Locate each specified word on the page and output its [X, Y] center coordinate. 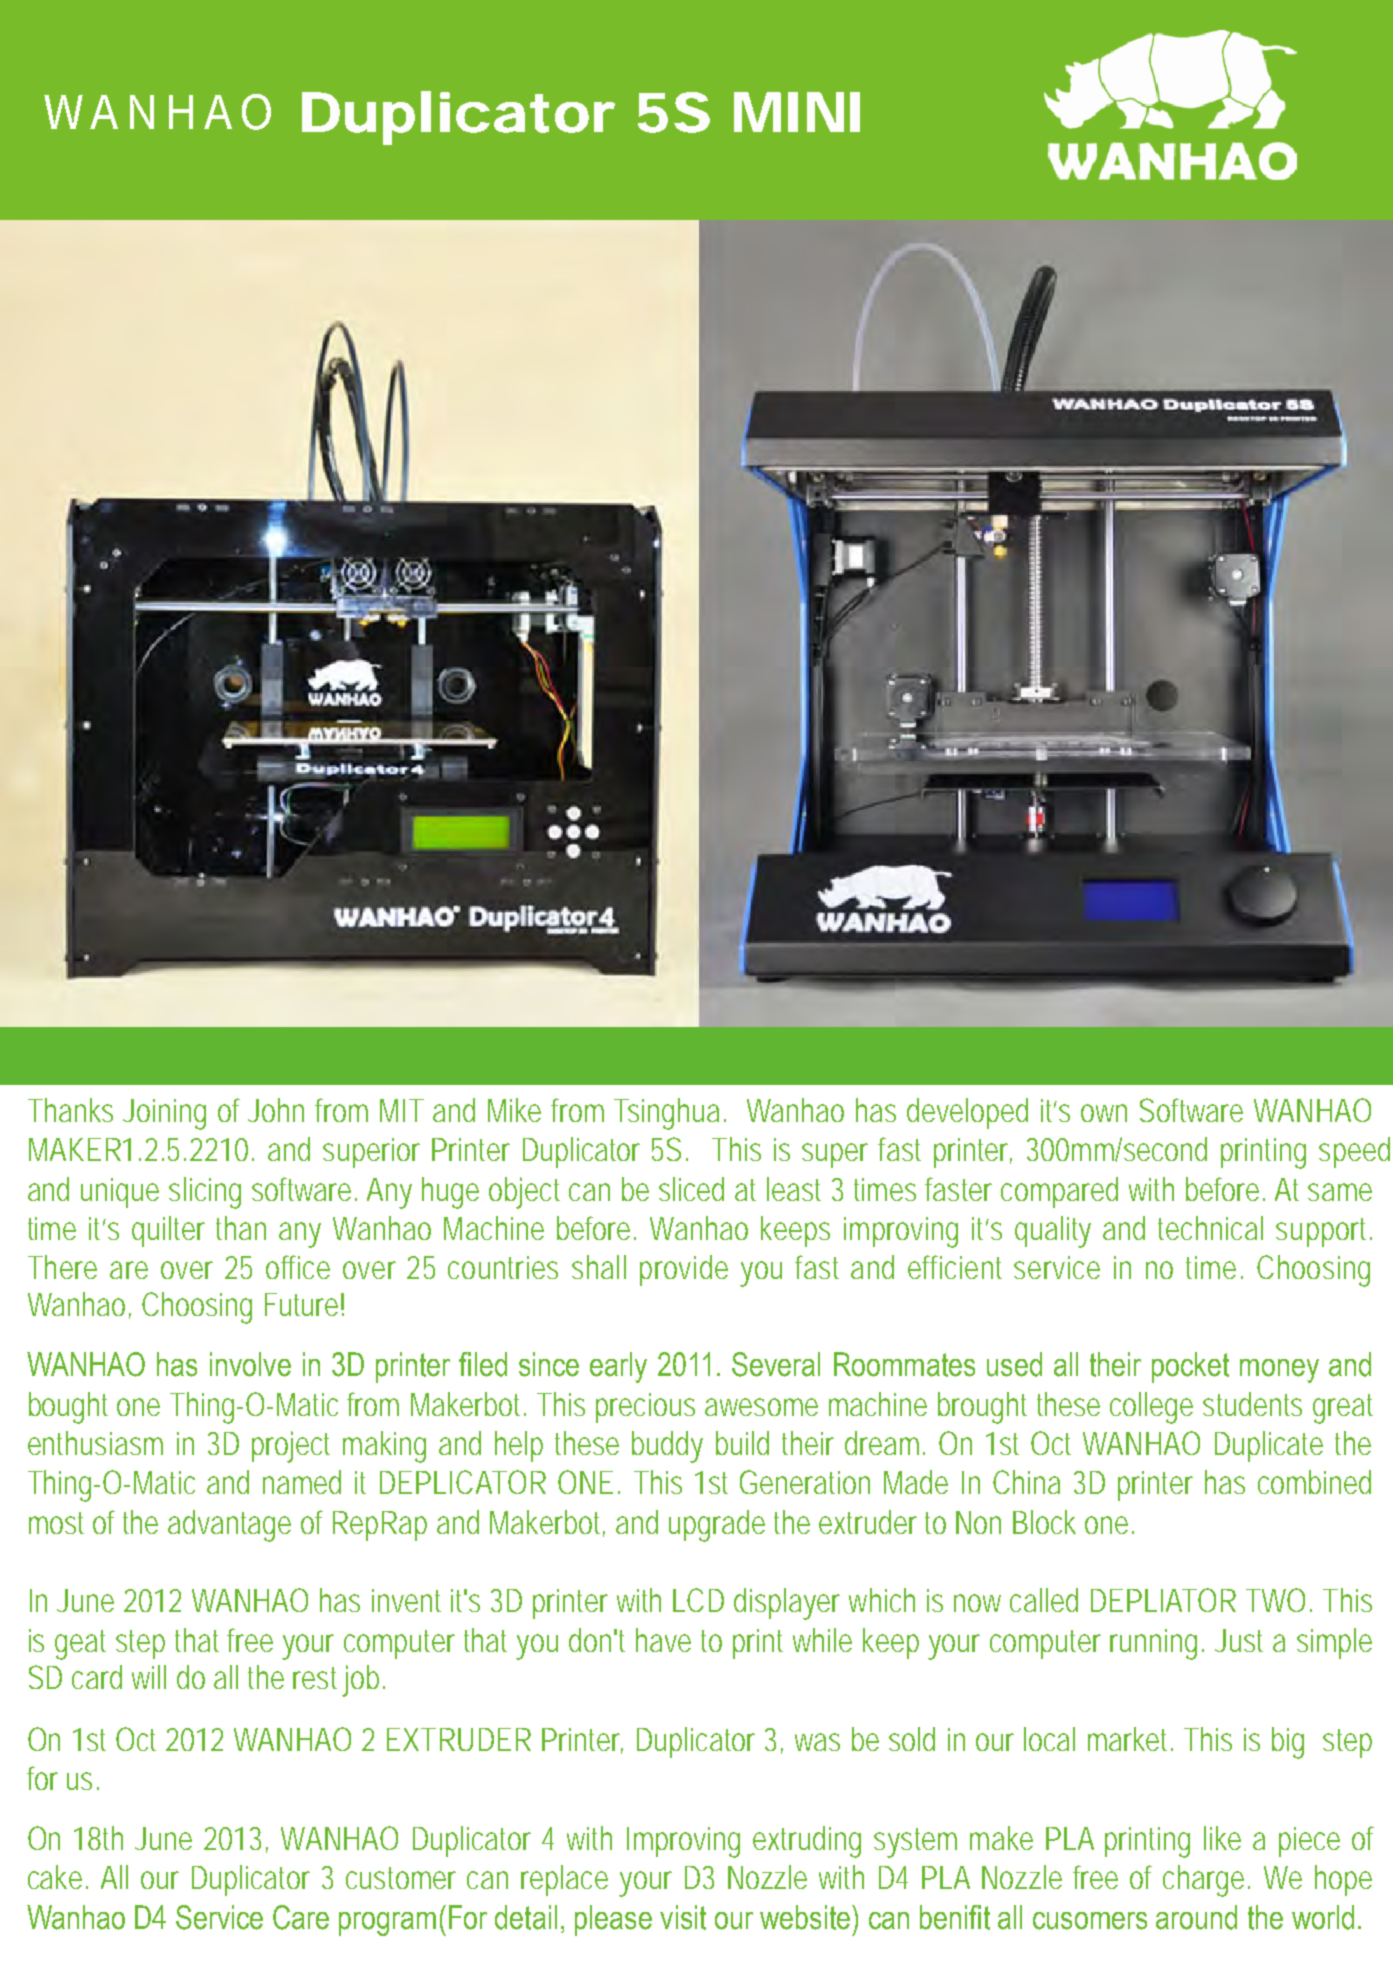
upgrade [717, 1526]
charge [1206, 1881]
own [1104, 1113]
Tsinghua [666, 1114]
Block [1044, 1522]
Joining [164, 1114]
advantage [229, 1526]
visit [683, 1917]
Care [301, 1917]
